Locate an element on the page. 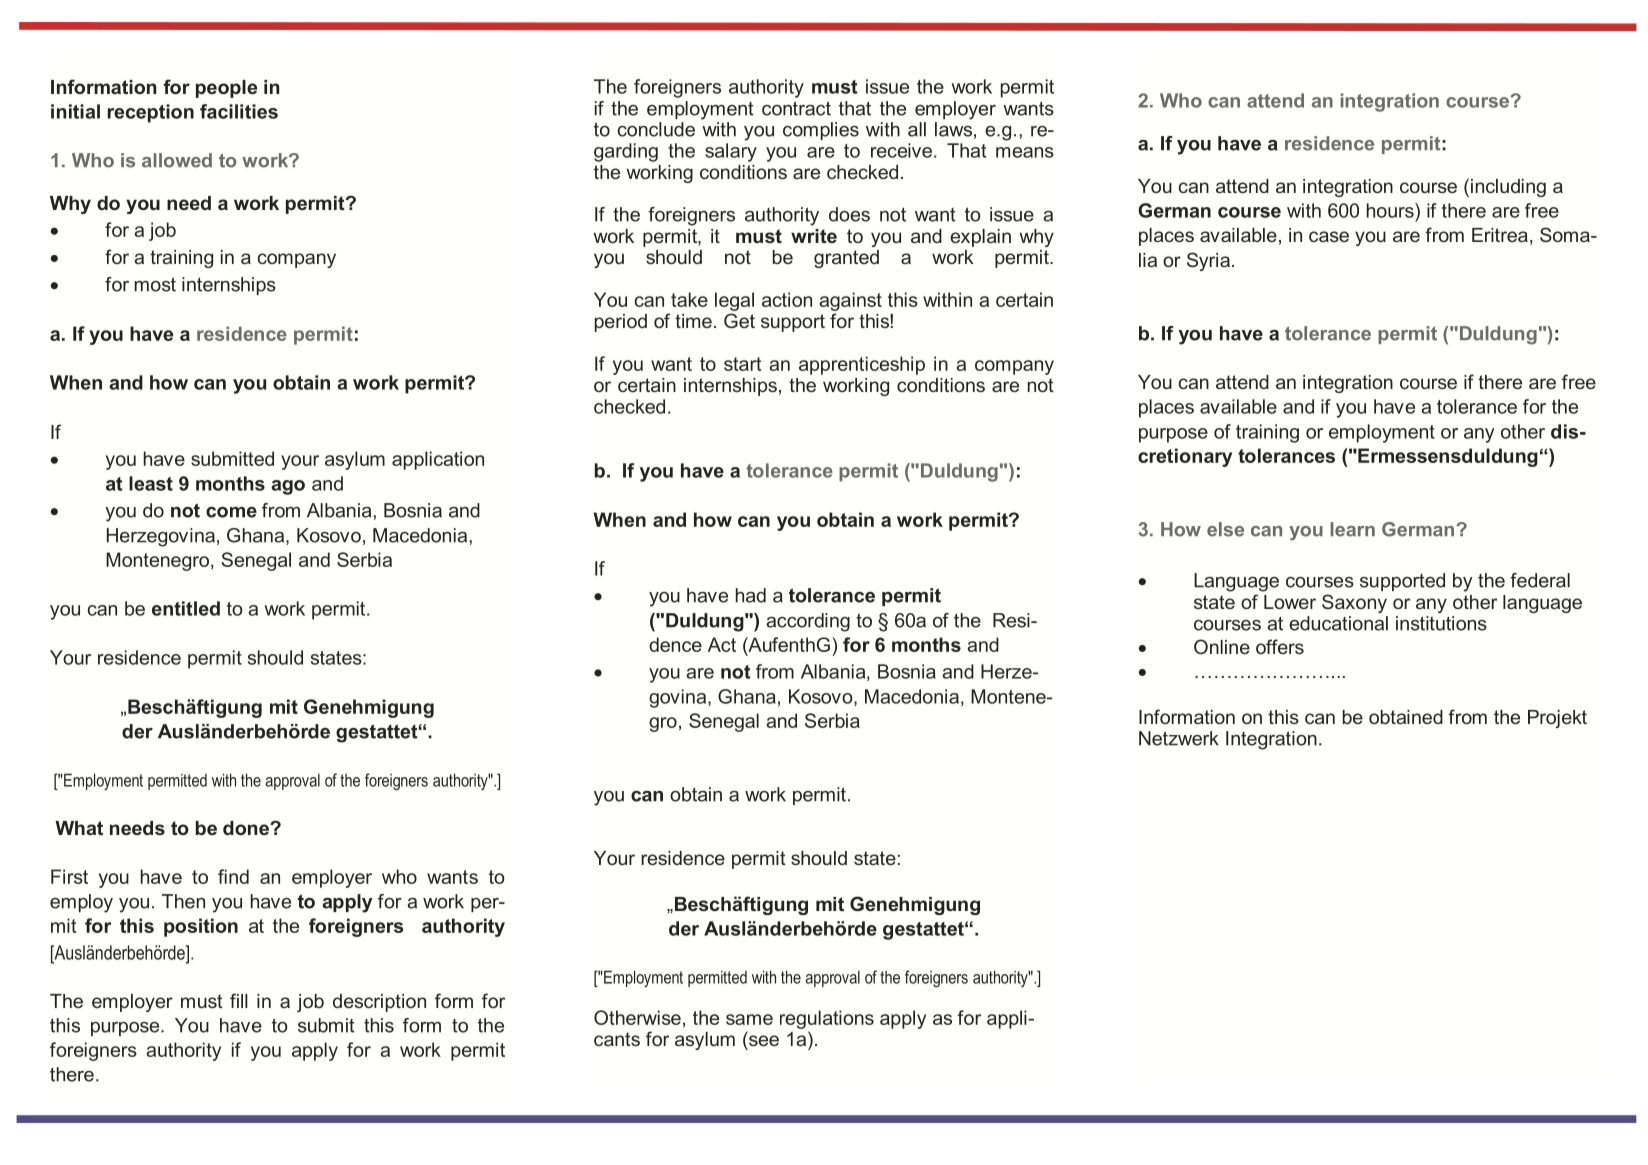 The width and height of the image is (1648, 1165). fill is located at coordinates (239, 1000).
